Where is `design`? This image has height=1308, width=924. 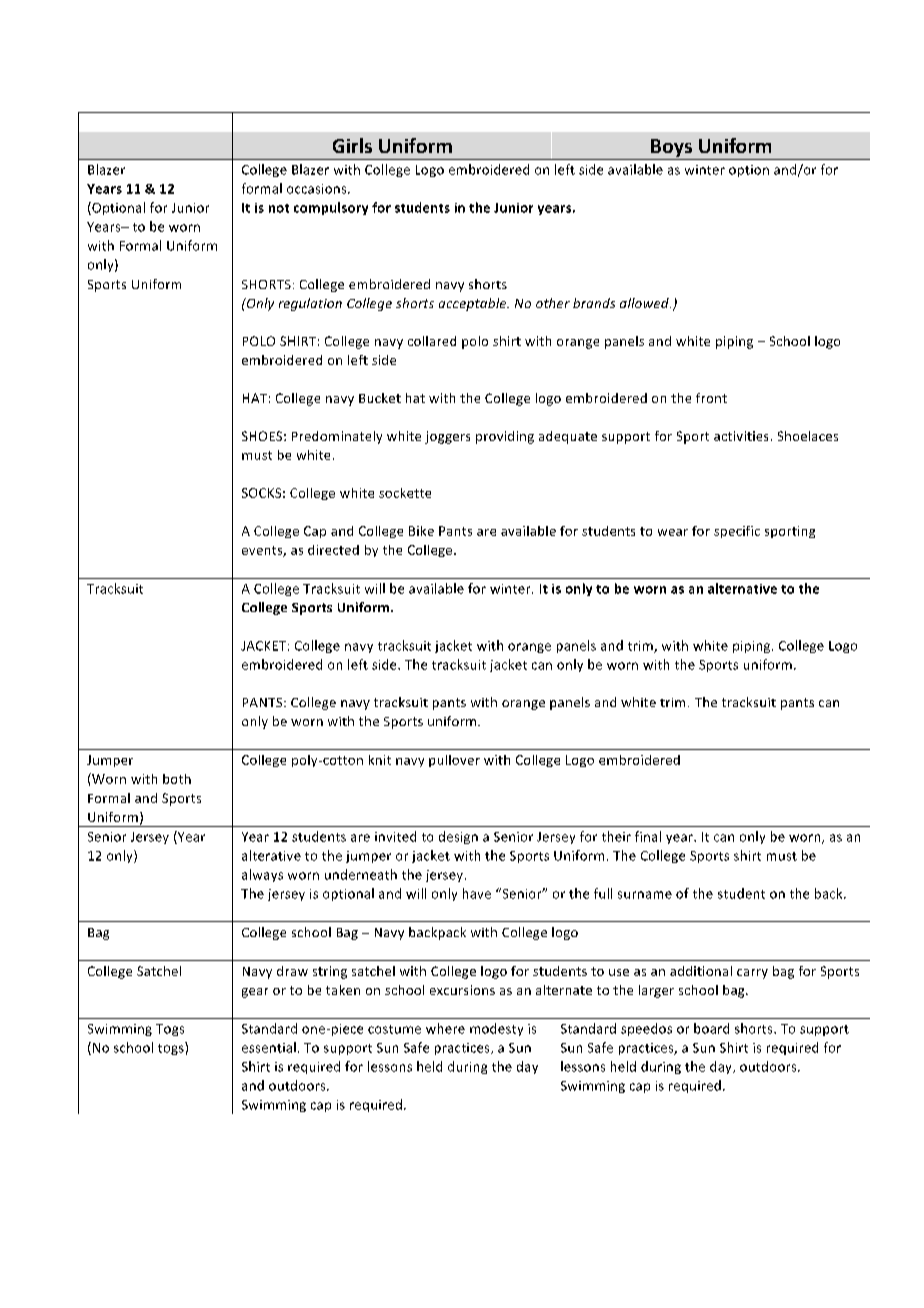 design is located at coordinates (458, 837).
